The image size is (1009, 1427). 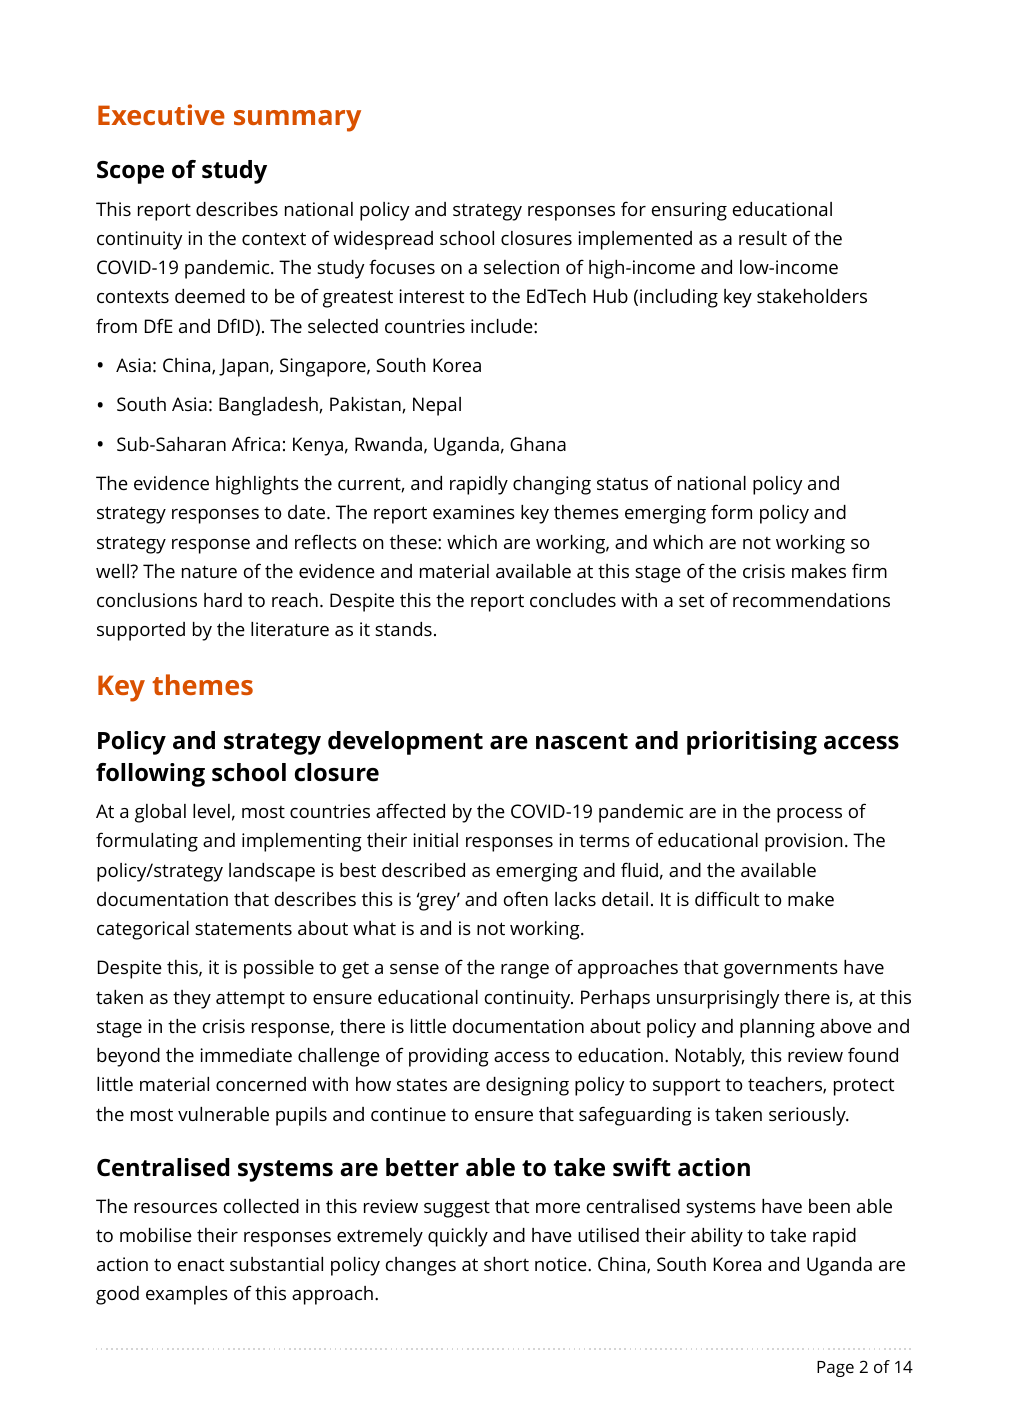 What do you see at coordinates (150, 775) in the page?
I see `following` at bounding box center [150, 775].
